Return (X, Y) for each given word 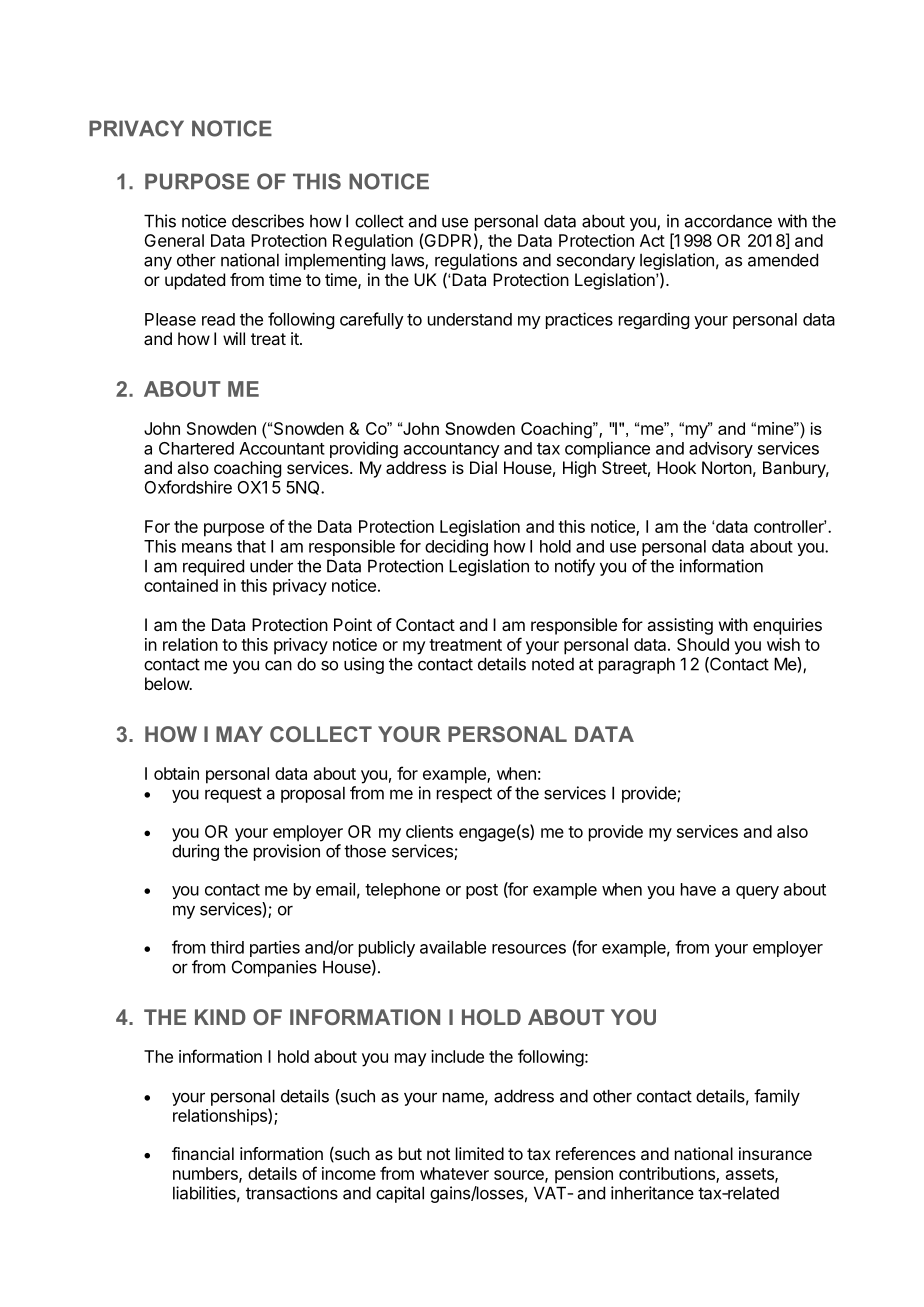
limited (480, 1153)
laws (409, 261)
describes (268, 221)
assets (751, 1175)
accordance (728, 221)
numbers (206, 1174)
